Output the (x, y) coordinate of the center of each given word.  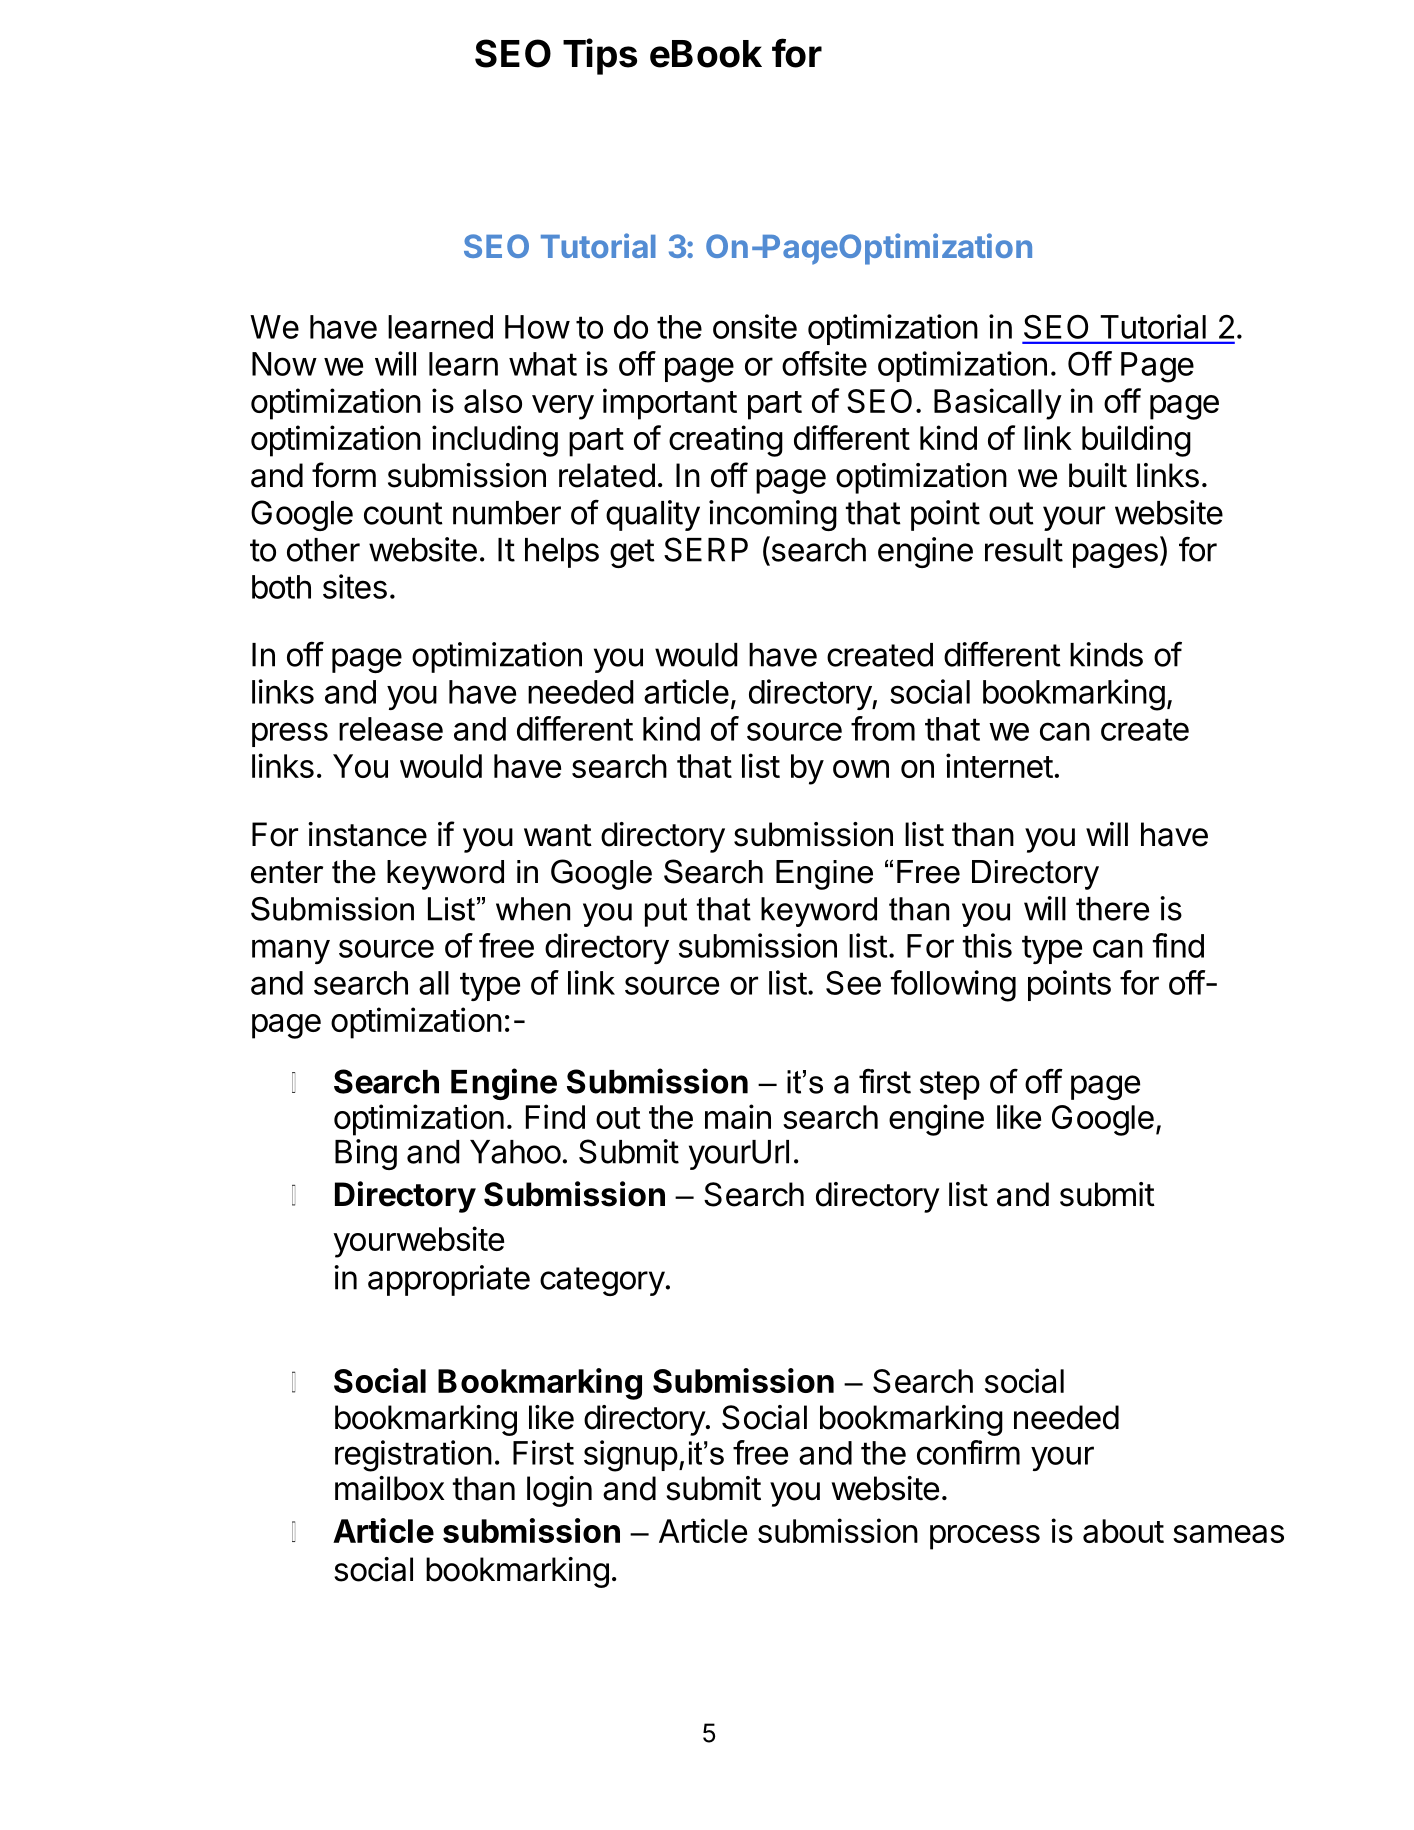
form (344, 475)
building (1136, 441)
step (950, 1085)
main (738, 1116)
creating (726, 441)
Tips (600, 56)
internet (999, 765)
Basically (998, 404)
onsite (755, 326)
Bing (366, 1154)
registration (413, 1456)
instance (367, 834)
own (861, 769)
